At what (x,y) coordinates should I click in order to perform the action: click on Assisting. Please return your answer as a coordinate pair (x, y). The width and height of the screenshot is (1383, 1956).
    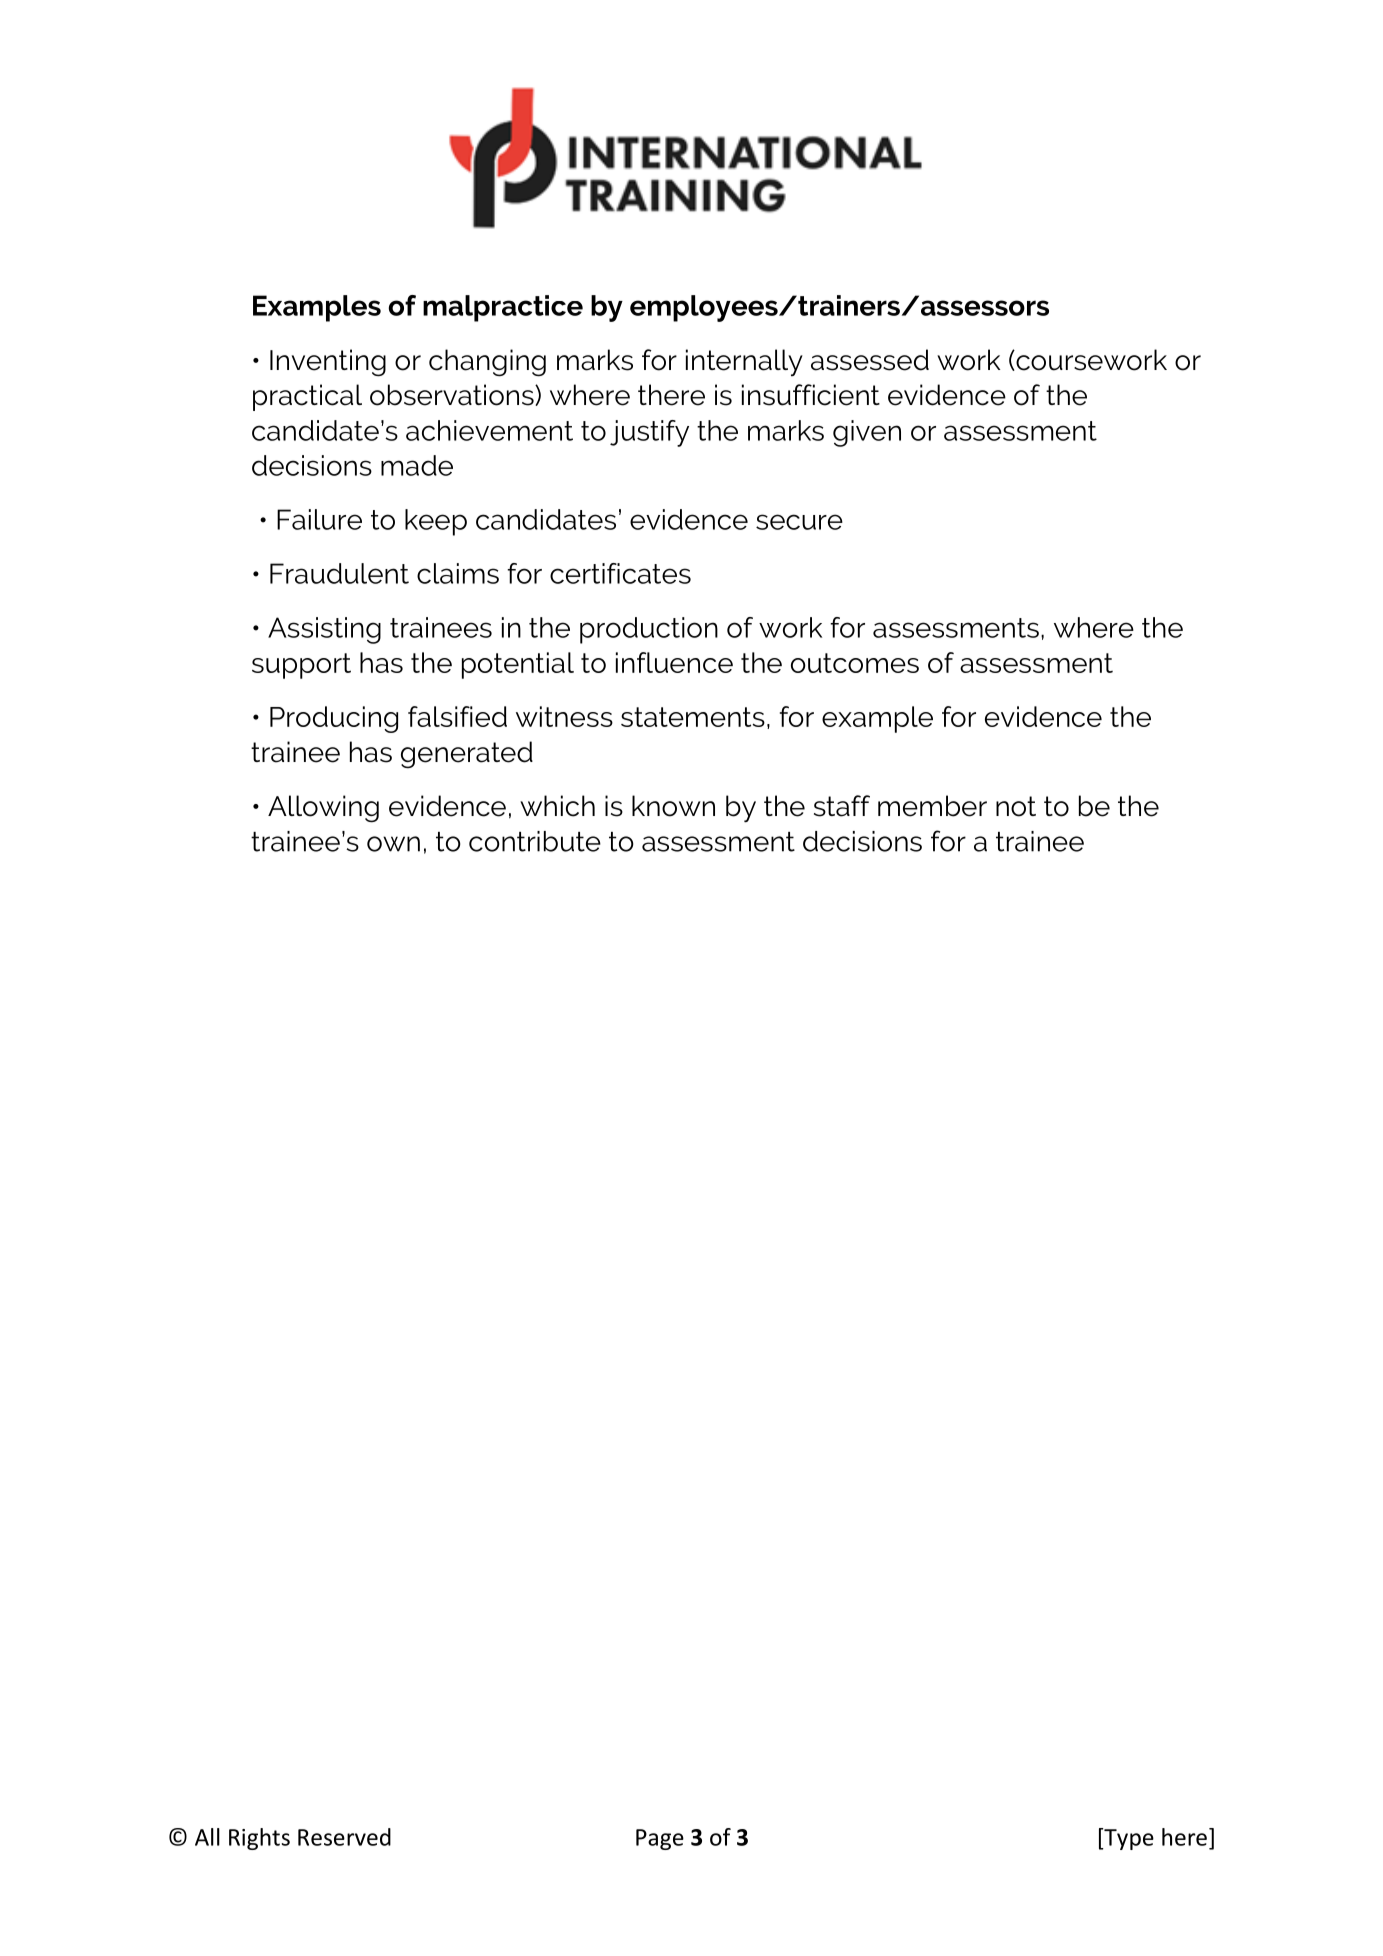
    Looking at the image, I should click on (324, 630).
